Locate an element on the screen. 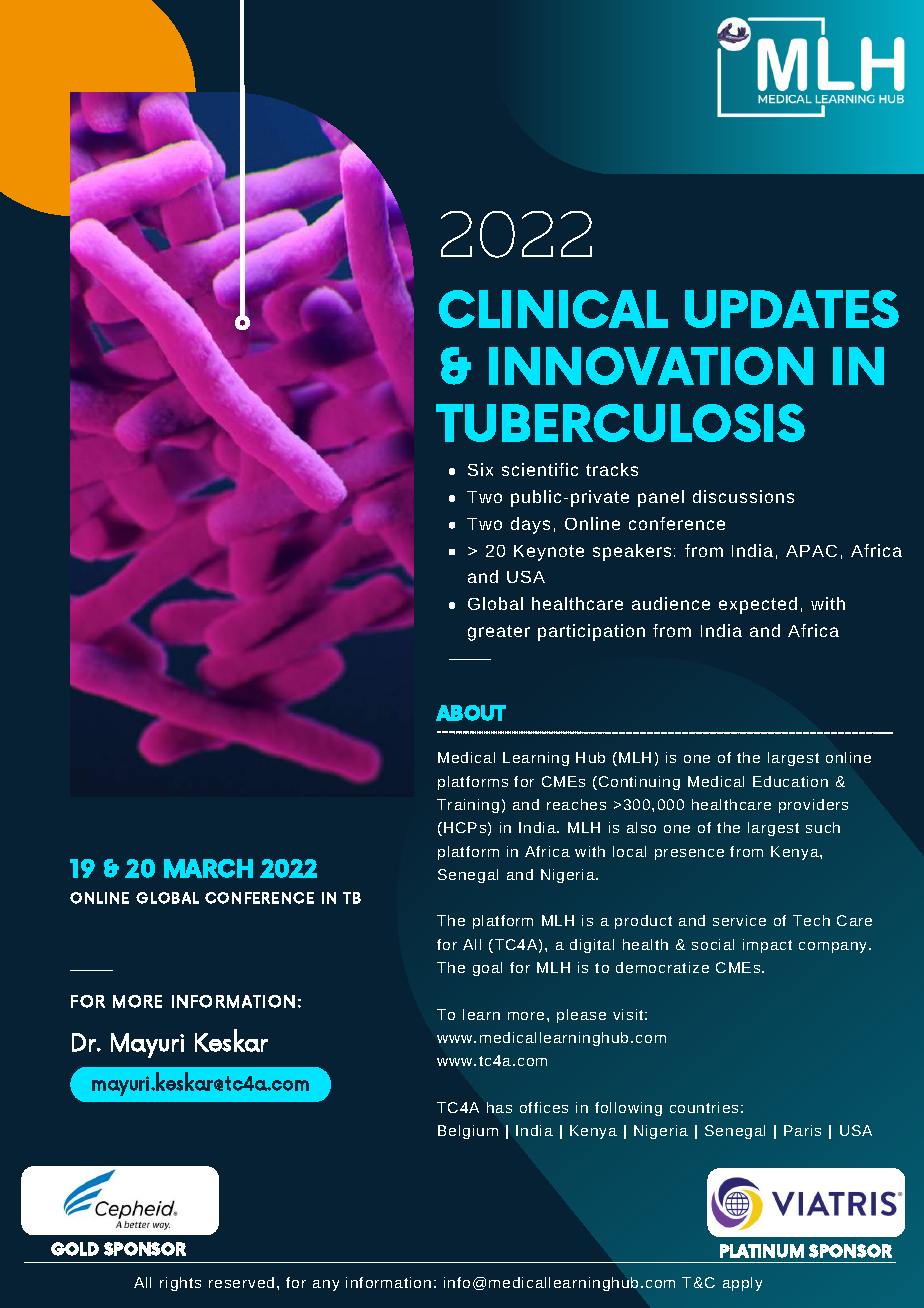 The width and height of the screenshot is (924, 1308). CLINICAL is located at coordinates (553, 309).
